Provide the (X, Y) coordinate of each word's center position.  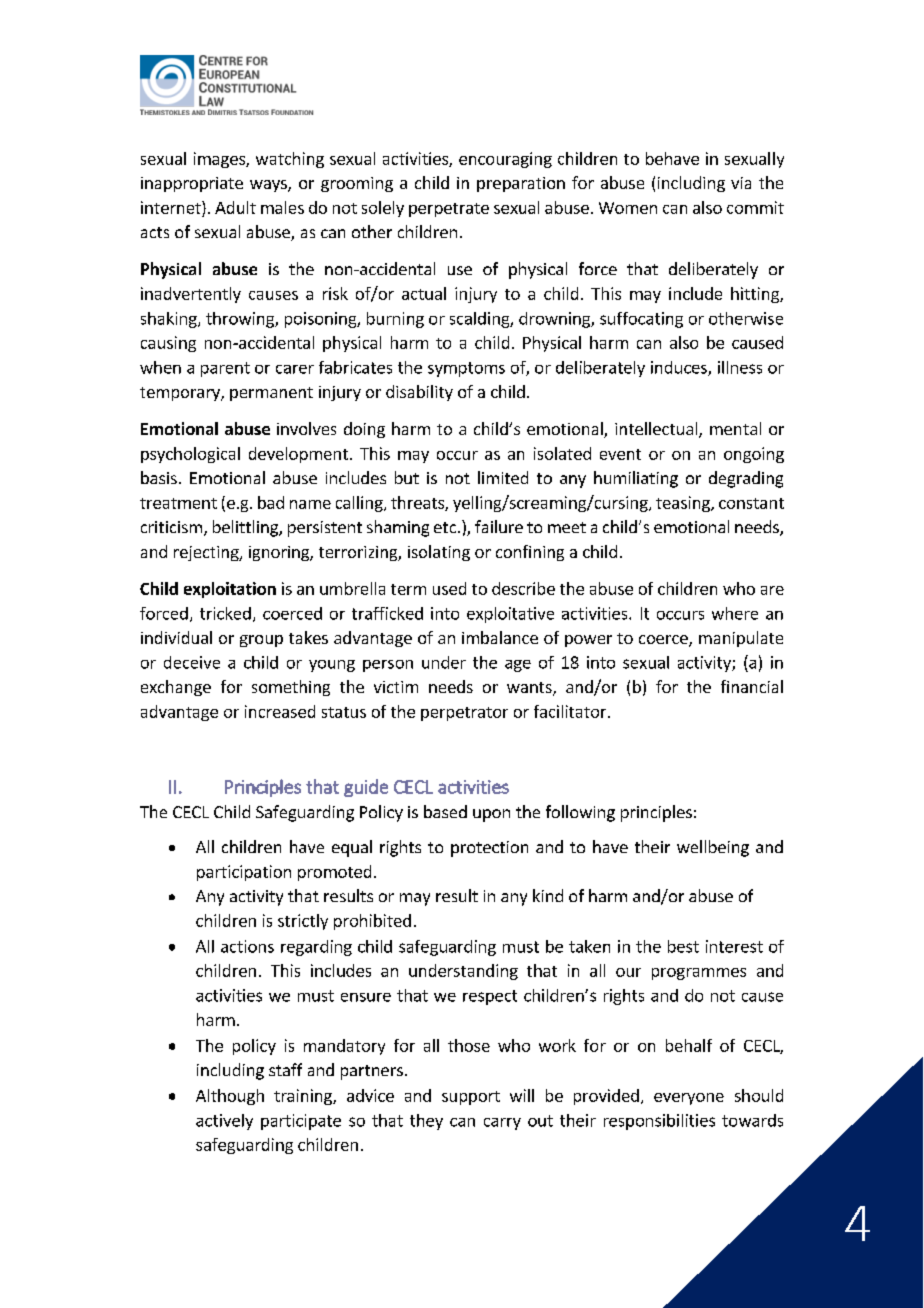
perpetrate (449, 210)
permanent (271, 394)
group (261, 641)
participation (244, 873)
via (741, 183)
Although (230, 1097)
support (471, 1098)
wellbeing (713, 848)
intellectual (657, 430)
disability (419, 393)
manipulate (741, 639)
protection (489, 849)
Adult (235, 207)
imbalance (500, 637)
